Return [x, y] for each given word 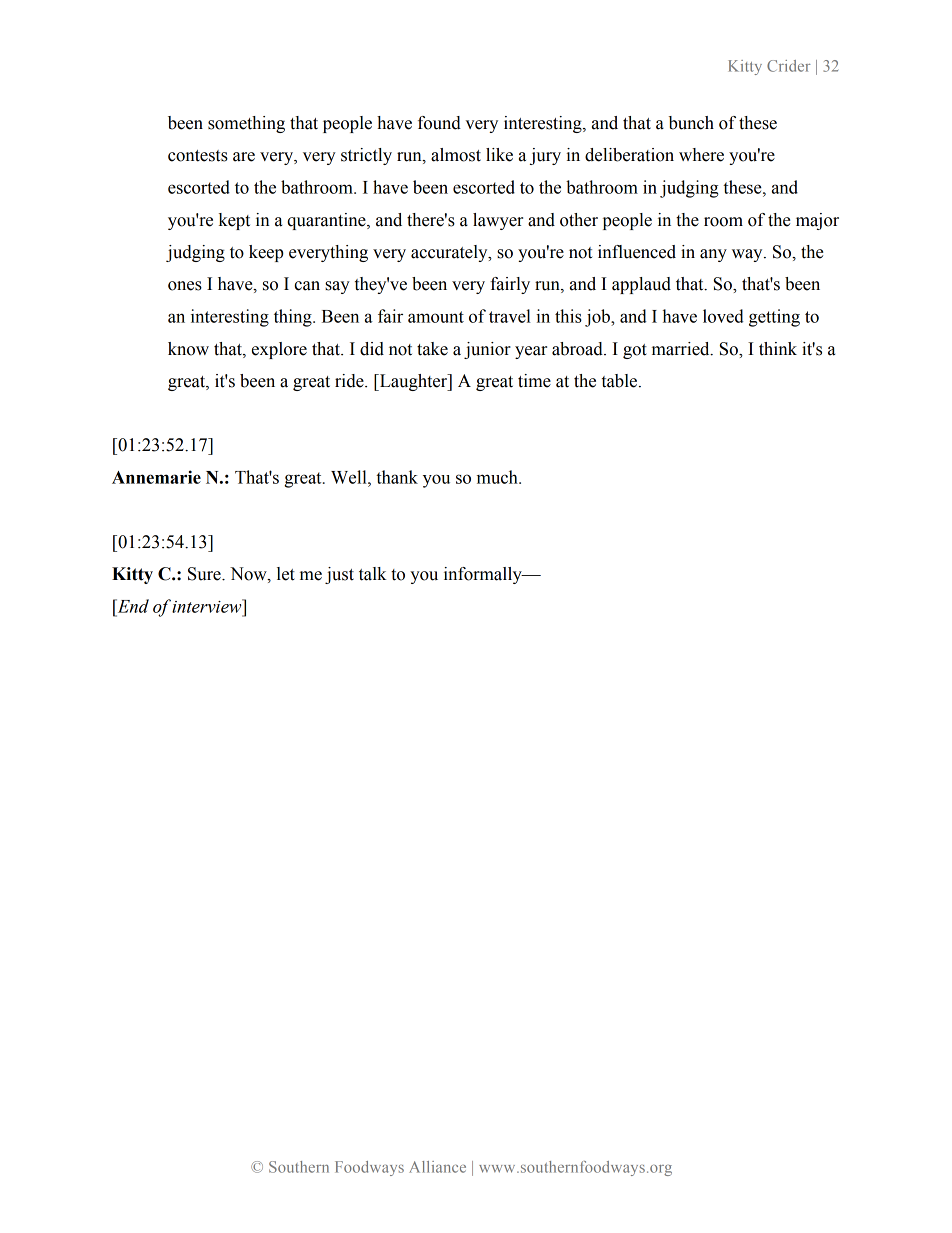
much [498, 477]
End [132, 606]
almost [456, 155]
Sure [205, 574]
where [701, 155]
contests [198, 156]
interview [208, 606]
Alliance [437, 1167]
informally [484, 575]
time [534, 381]
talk [373, 574]
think [778, 349]
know [188, 349]
